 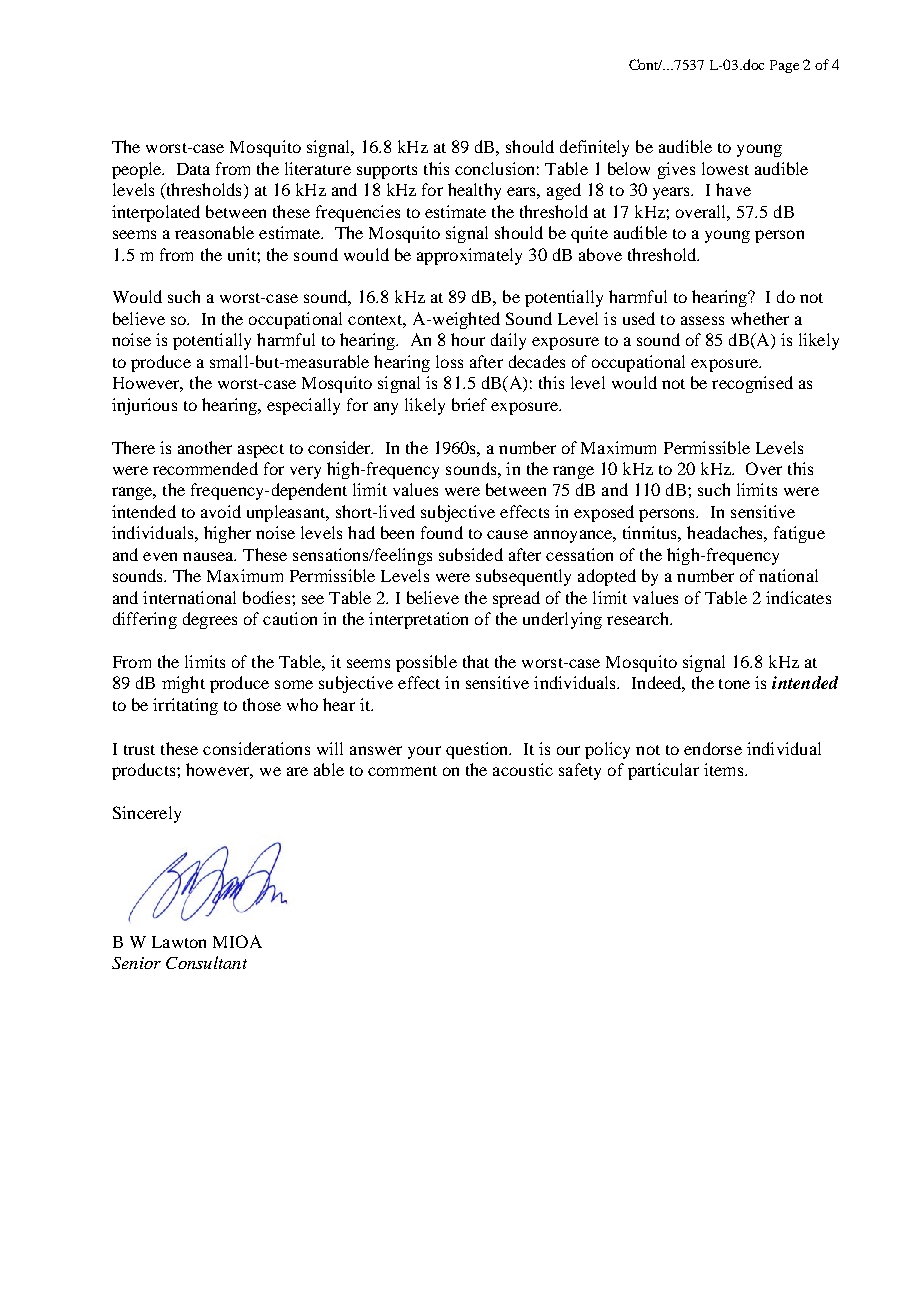 What do you see at coordinates (179, 942) in the screenshot?
I see `Lawton` at bounding box center [179, 942].
